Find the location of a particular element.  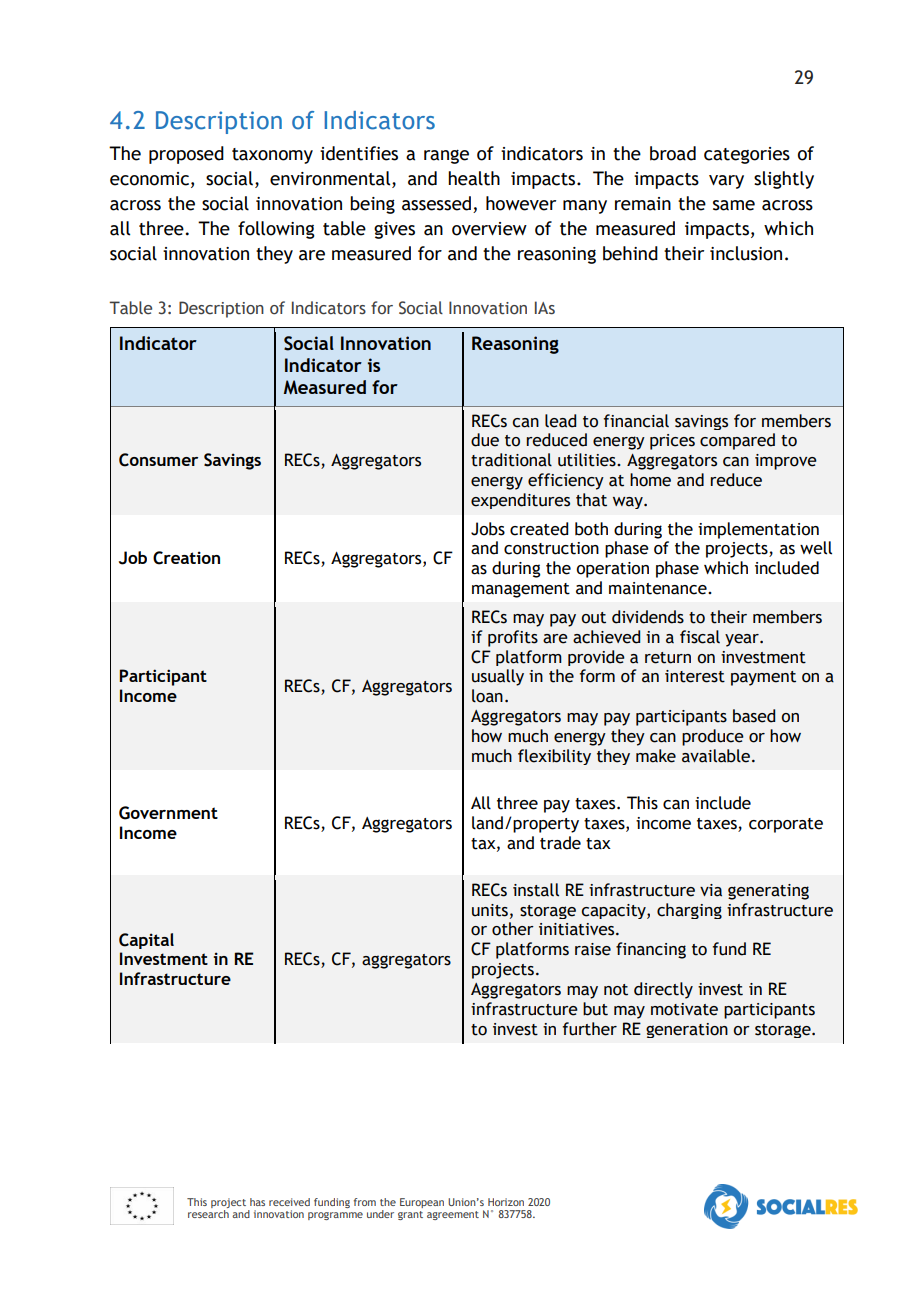

proposed is located at coordinates (186, 155).
